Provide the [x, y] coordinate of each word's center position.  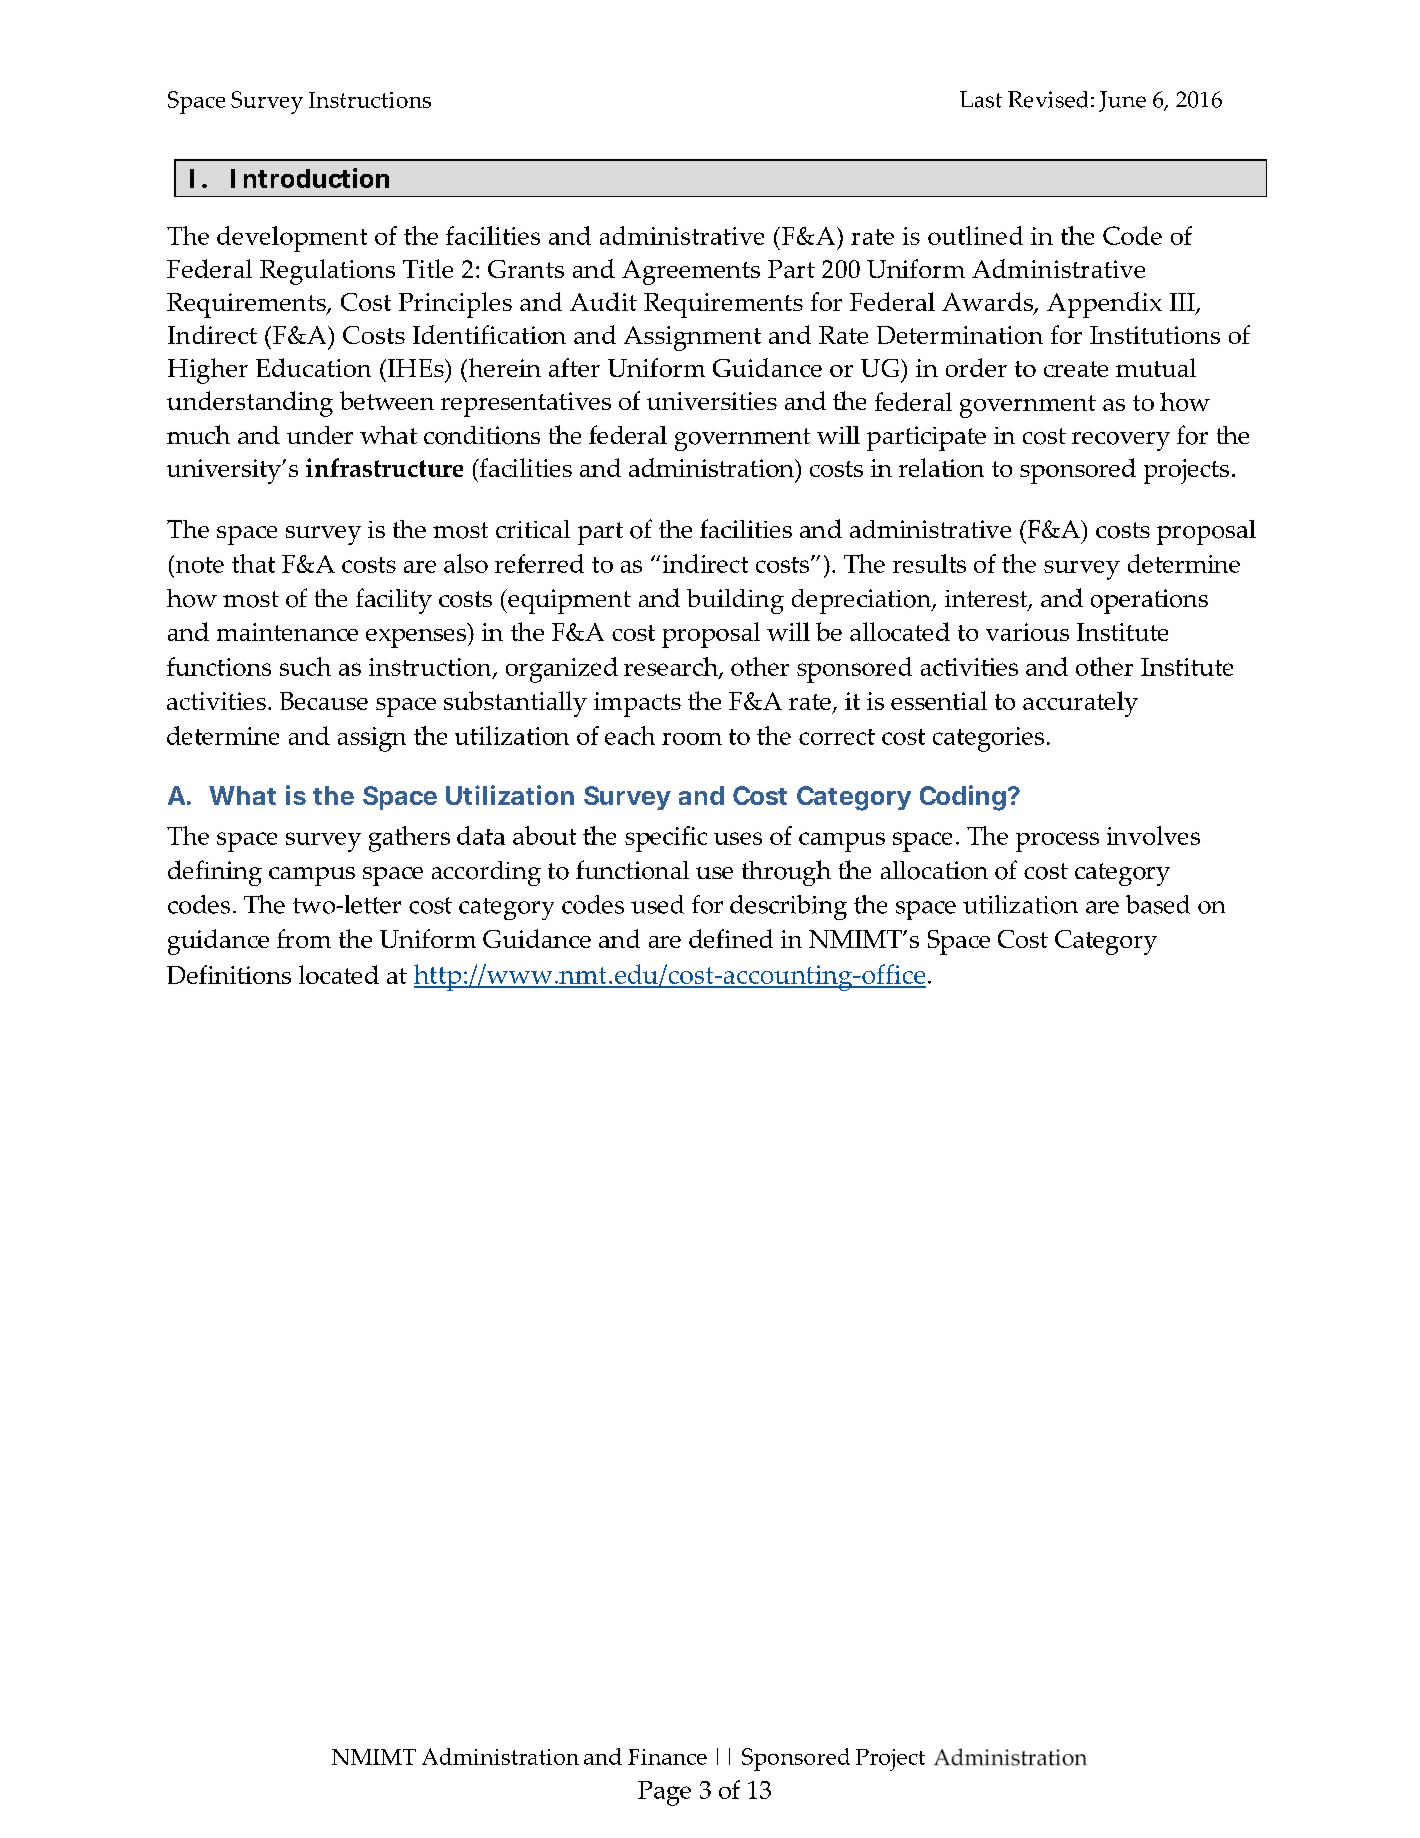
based [1158, 904]
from [304, 938]
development [292, 239]
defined [731, 938]
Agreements [691, 272]
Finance [667, 1757]
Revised [1048, 99]
